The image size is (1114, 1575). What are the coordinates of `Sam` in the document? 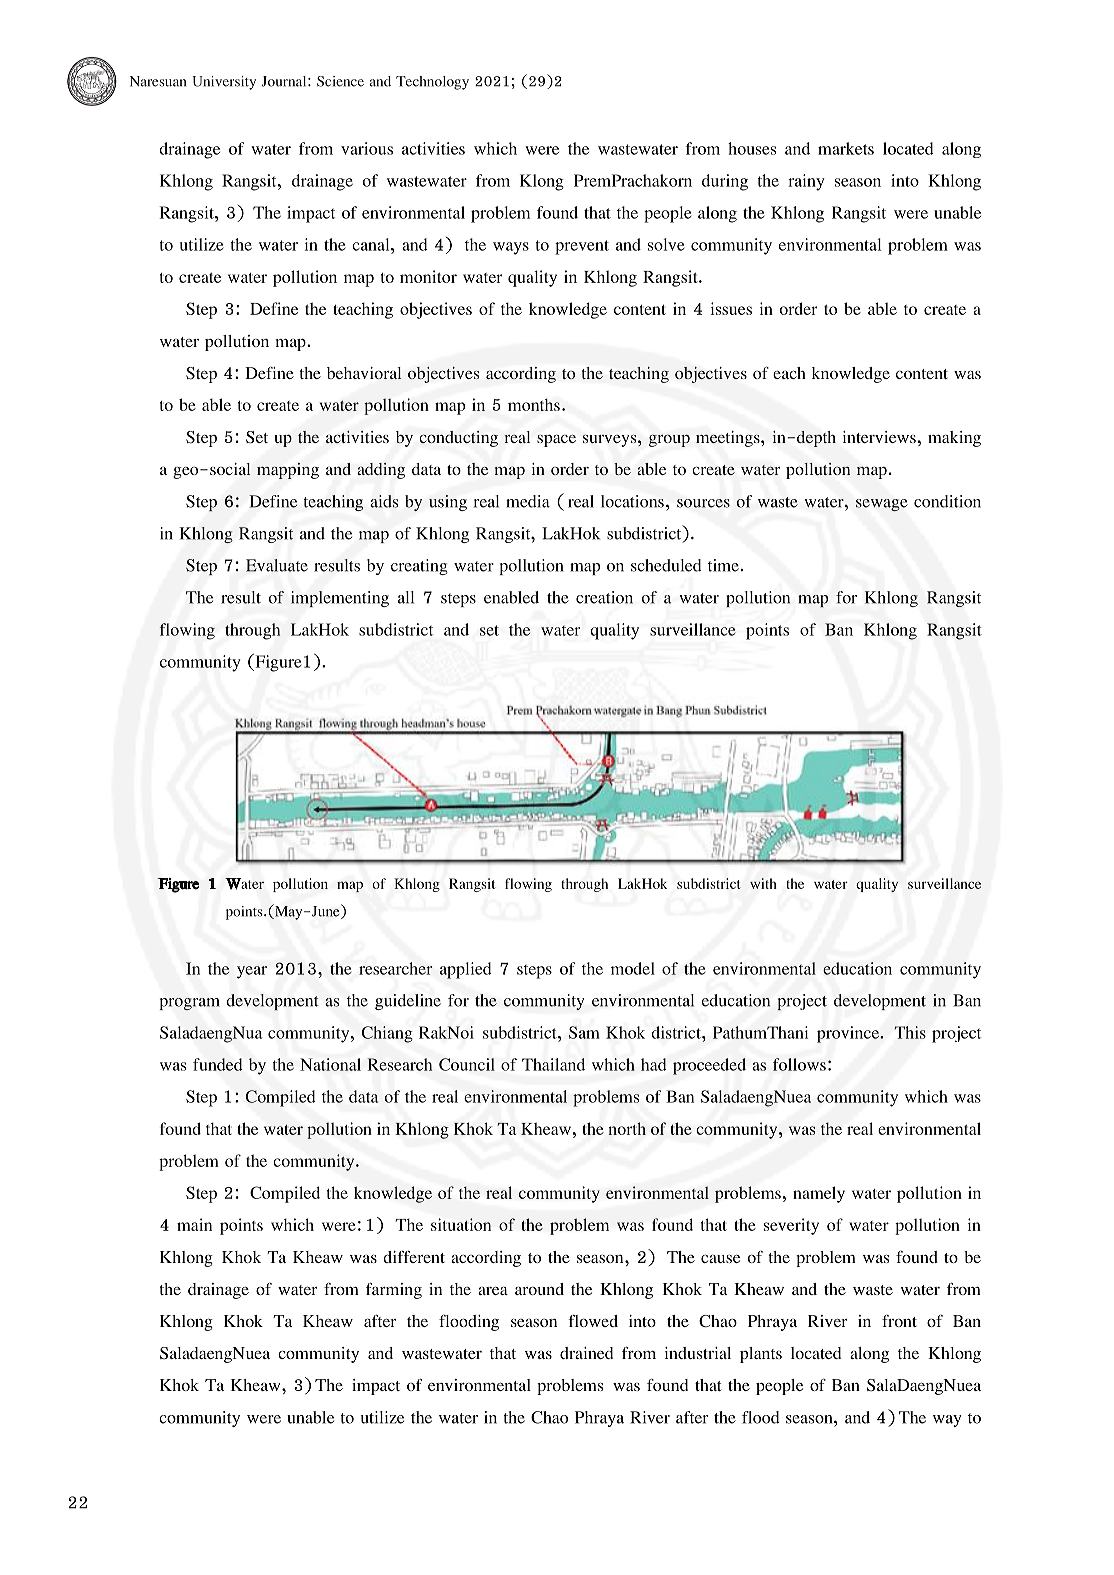 It's located at (584, 1032).
